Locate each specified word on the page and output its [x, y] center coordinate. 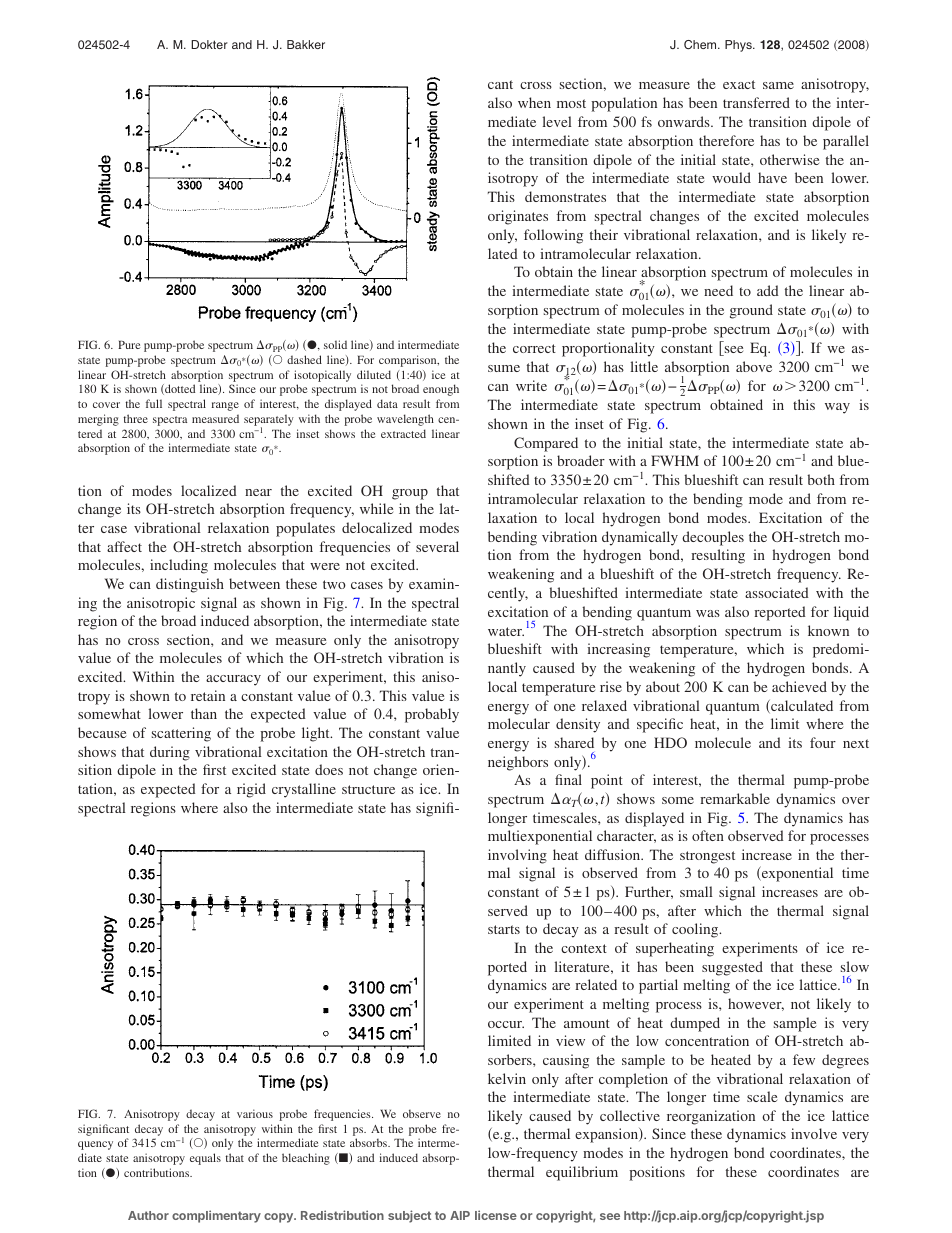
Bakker [306, 44]
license [496, 1215]
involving [517, 856]
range [225, 406]
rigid [251, 790]
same [778, 85]
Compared [546, 444]
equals [205, 1159]
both [821, 479]
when [534, 102]
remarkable [735, 798]
